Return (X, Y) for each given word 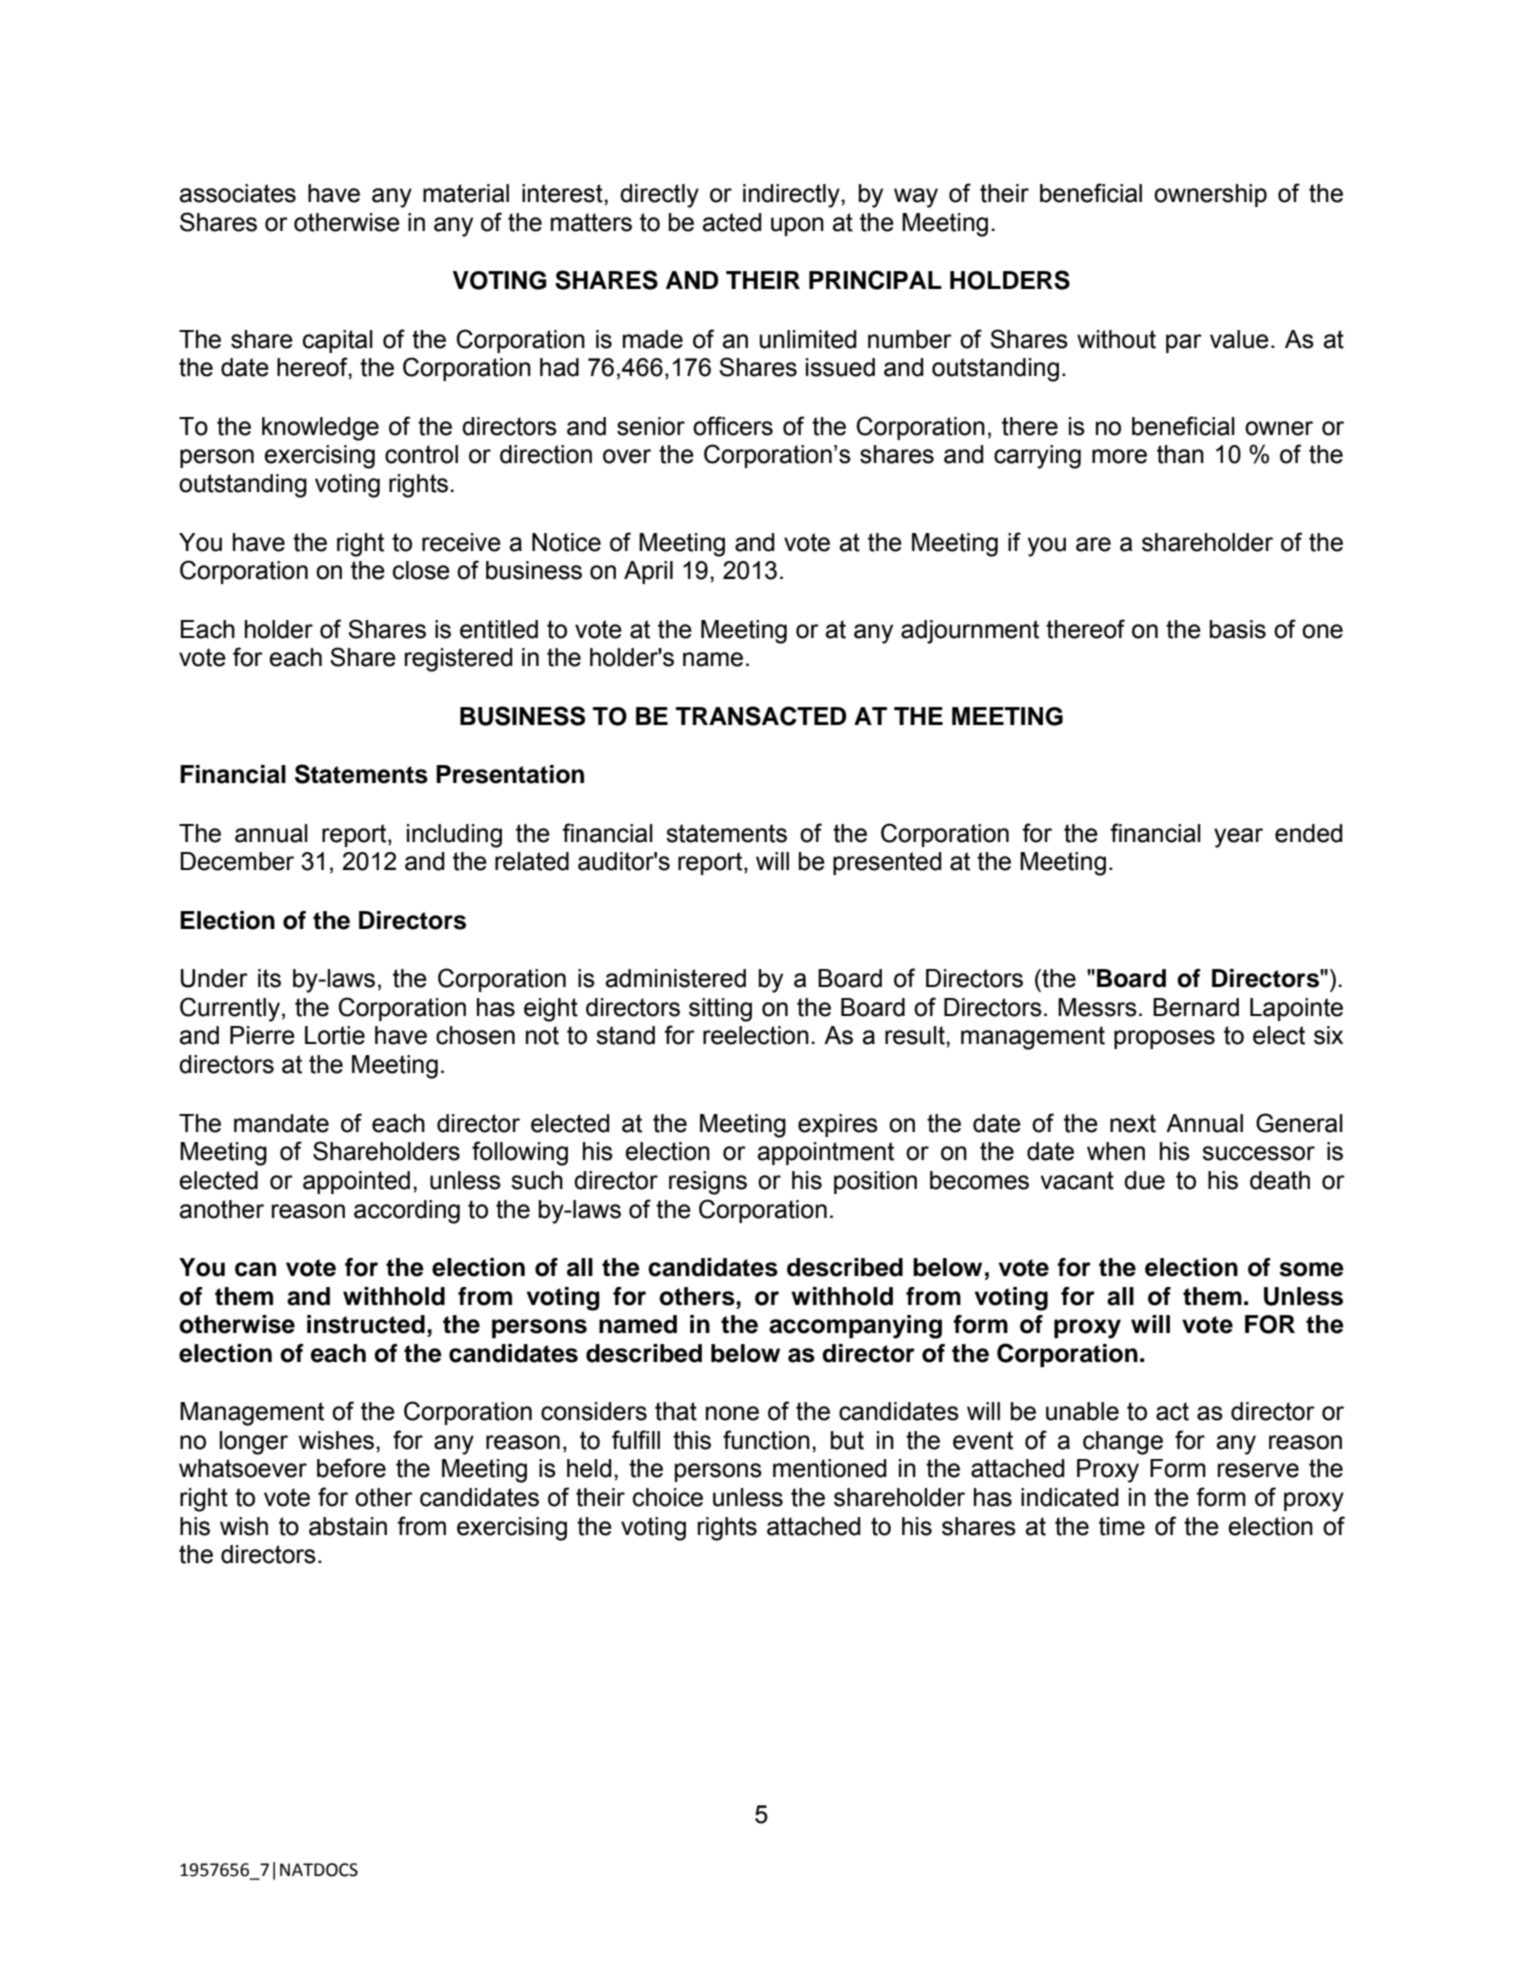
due (1144, 1180)
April (648, 572)
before (351, 1468)
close (421, 570)
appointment (825, 1153)
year (1238, 838)
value (1239, 339)
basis (1238, 629)
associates (237, 193)
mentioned (829, 1468)
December (237, 861)
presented (887, 863)
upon (797, 226)
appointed (356, 1182)
